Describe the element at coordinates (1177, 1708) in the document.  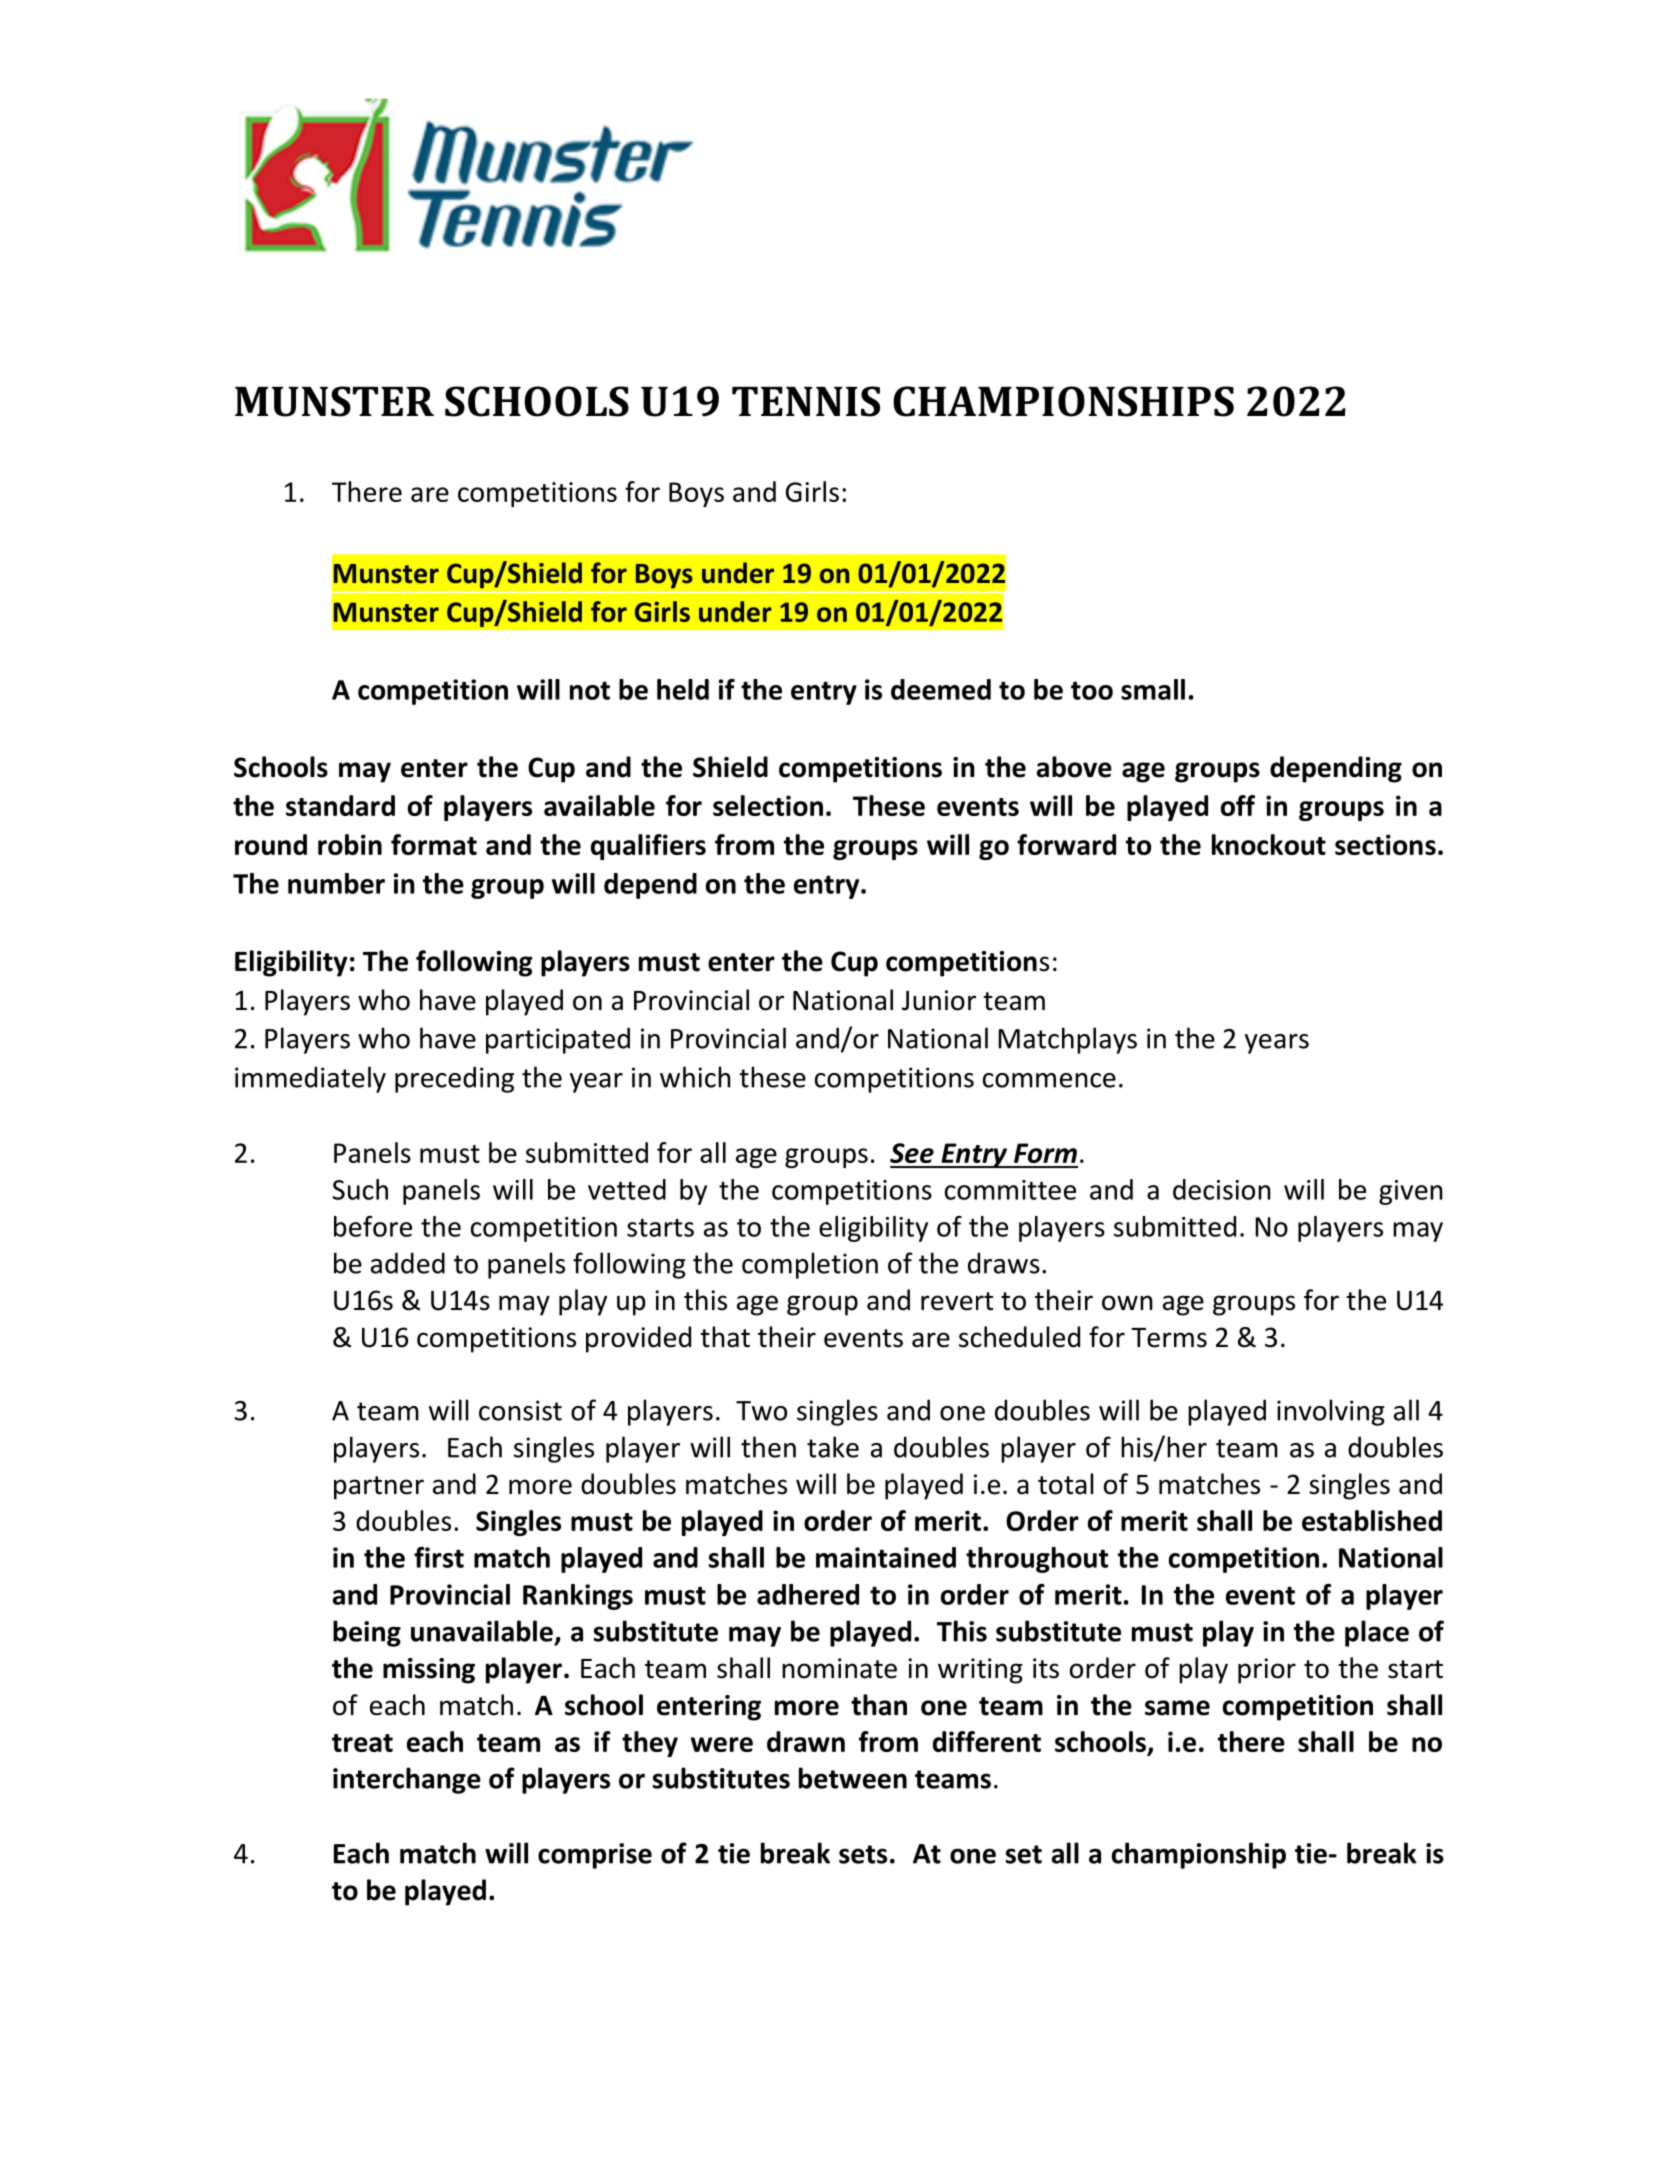
I see `same` at that location.
